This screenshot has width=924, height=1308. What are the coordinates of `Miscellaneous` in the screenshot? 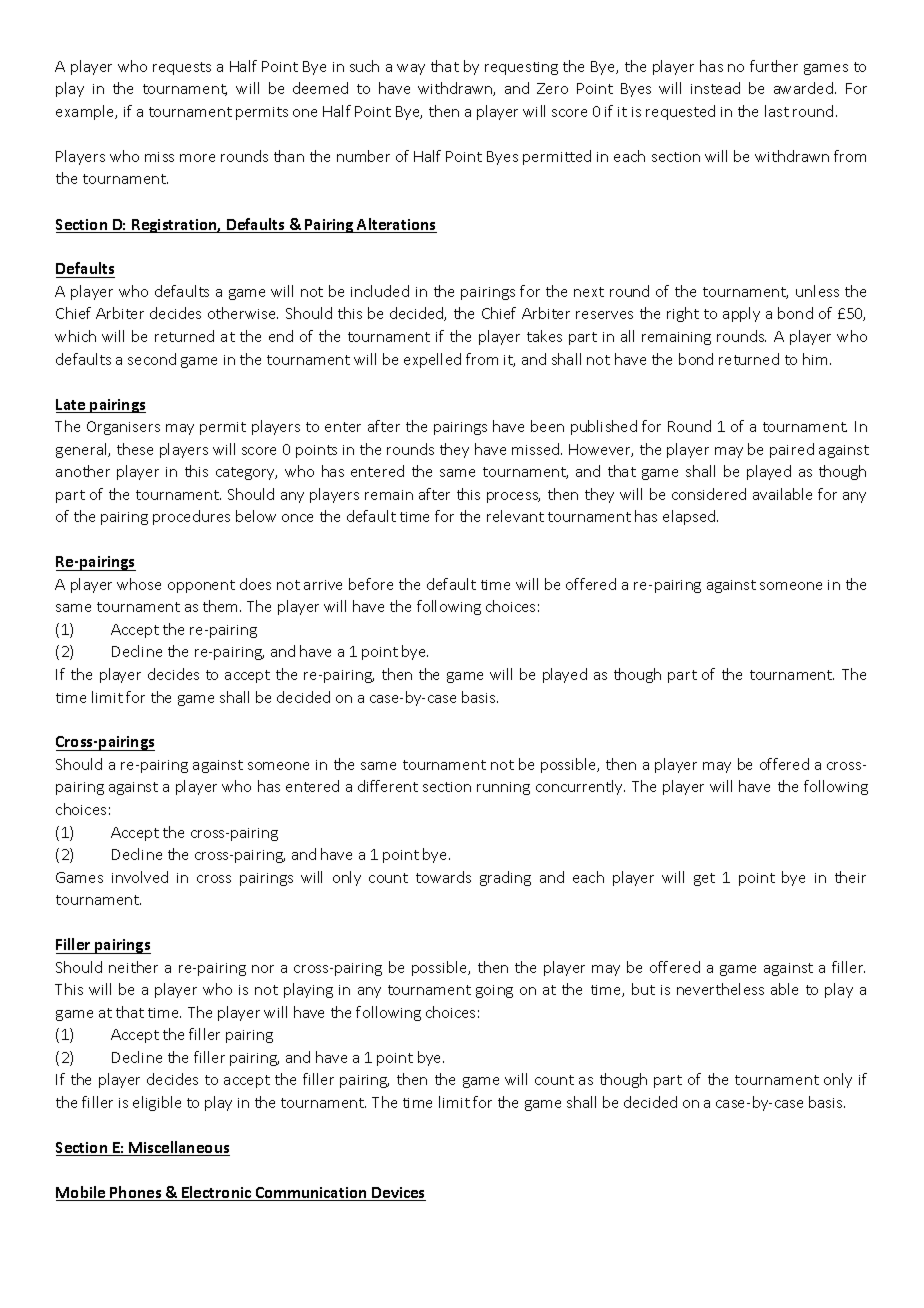 It's located at (179, 1148).
